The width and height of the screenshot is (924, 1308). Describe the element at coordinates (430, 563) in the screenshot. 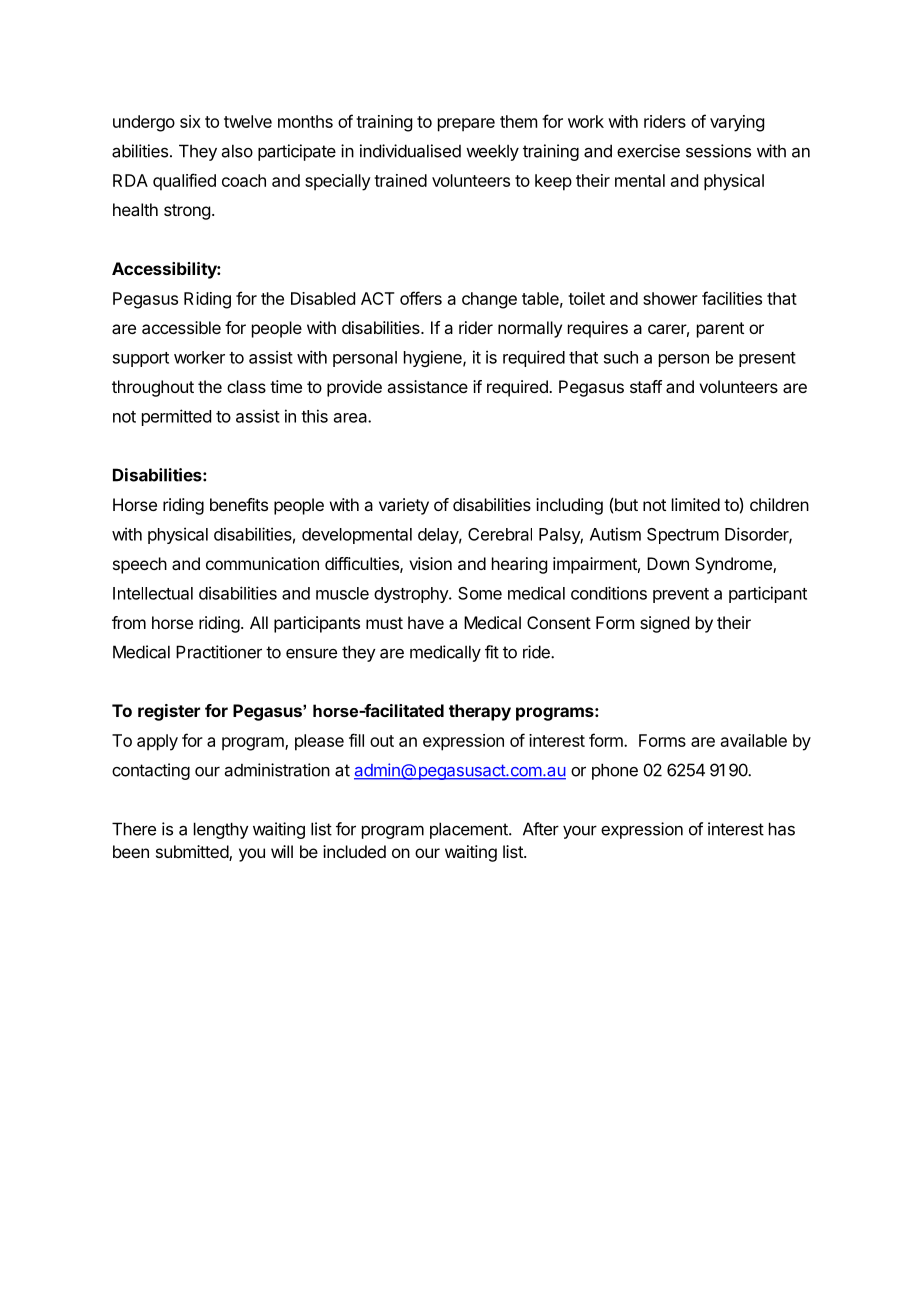

I see `vision` at that location.
